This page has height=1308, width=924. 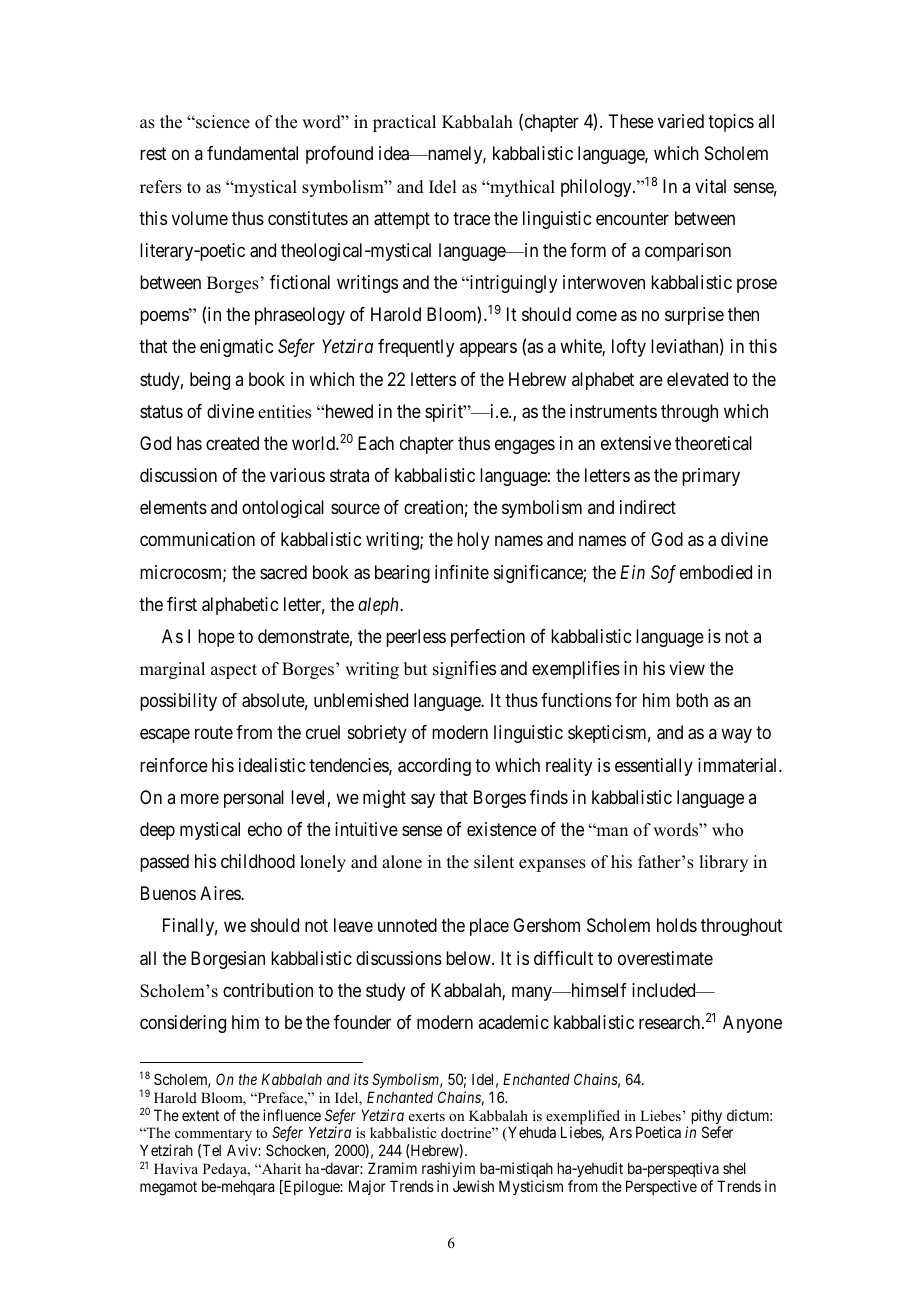 I want to click on created, so click(x=232, y=443).
